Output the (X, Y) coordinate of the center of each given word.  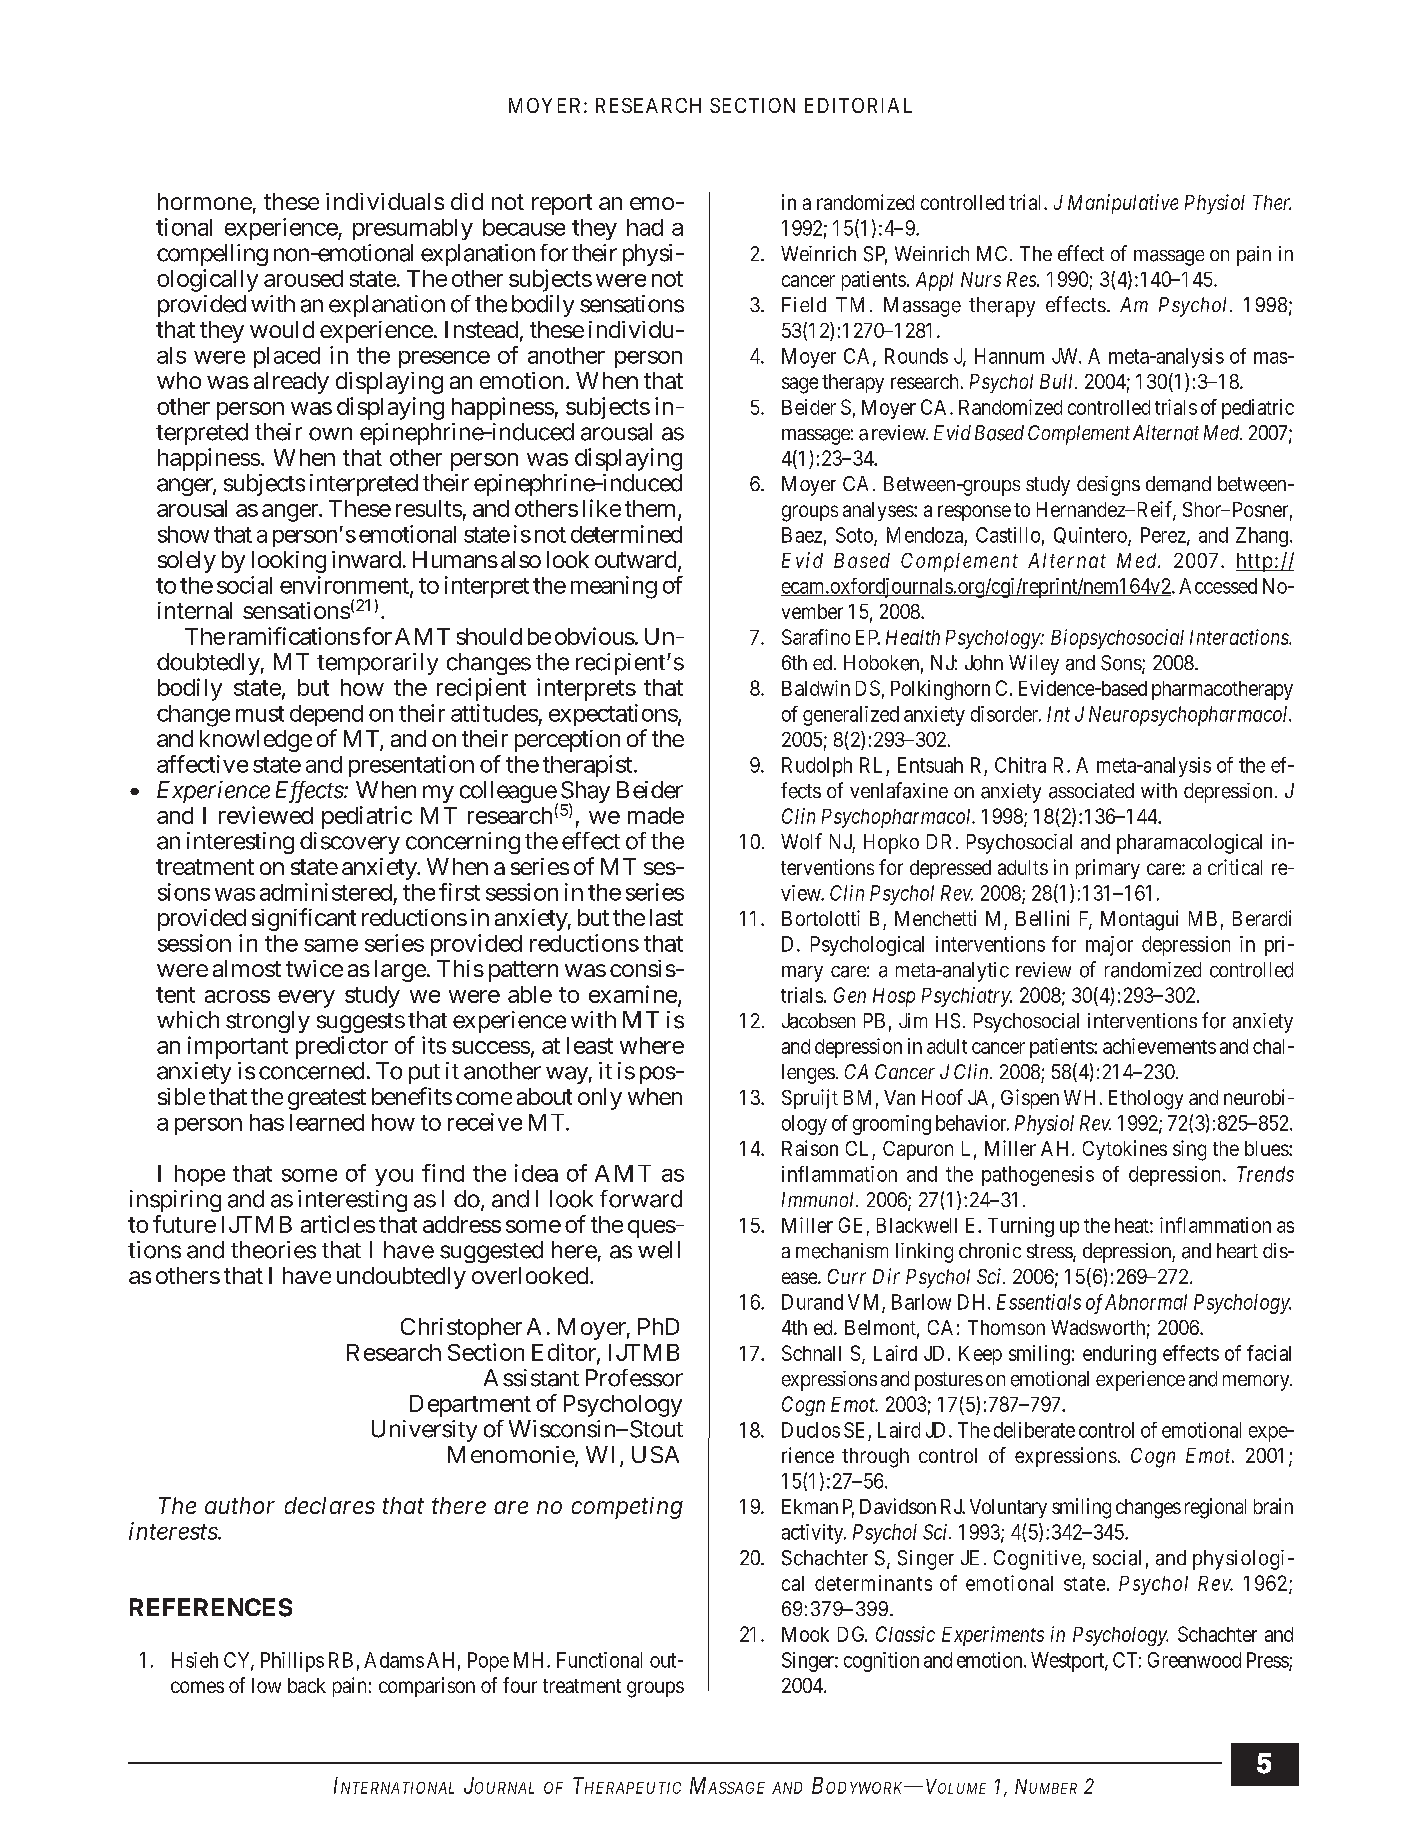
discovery (350, 843)
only (600, 1099)
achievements (1159, 1046)
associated (1091, 791)
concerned (311, 1071)
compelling (212, 255)
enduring (1119, 1355)
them (652, 510)
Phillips (292, 1662)
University (424, 1431)
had (645, 227)
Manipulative (1123, 204)
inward (368, 559)
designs (1108, 486)
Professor (634, 1378)
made (656, 815)
